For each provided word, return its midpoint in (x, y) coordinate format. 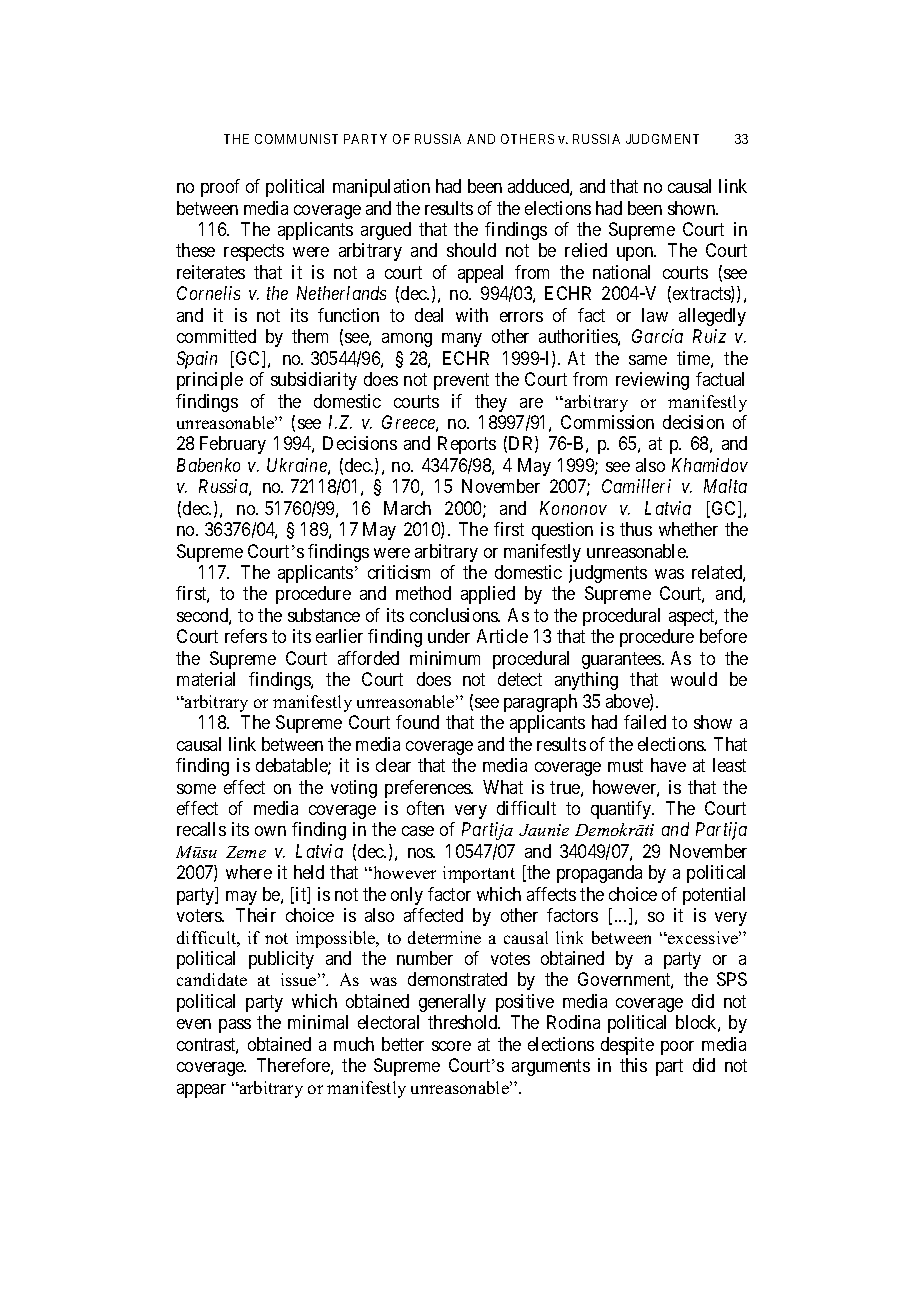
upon (636, 254)
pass (235, 1026)
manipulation (381, 188)
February (233, 445)
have (668, 765)
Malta (725, 486)
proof (220, 188)
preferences (429, 789)
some (196, 789)
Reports (467, 445)
